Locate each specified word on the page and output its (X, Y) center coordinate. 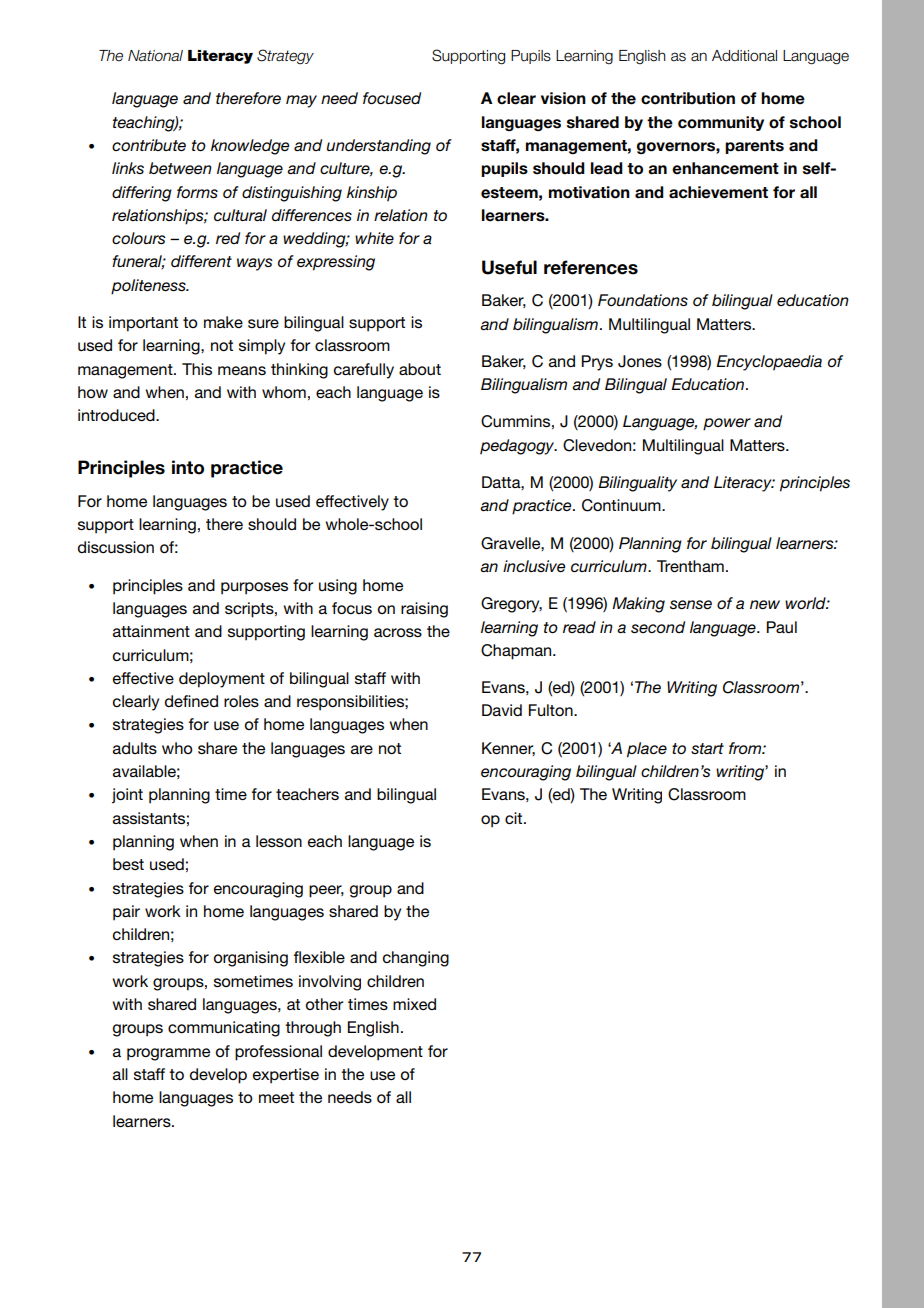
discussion (116, 547)
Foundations (643, 300)
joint (127, 796)
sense (691, 604)
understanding (379, 147)
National (155, 56)
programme (168, 1054)
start (707, 748)
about (420, 369)
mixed (414, 1004)
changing (416, 959)
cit (515, 818)
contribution (688, 98)
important (143, 324)
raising (424, 610)
